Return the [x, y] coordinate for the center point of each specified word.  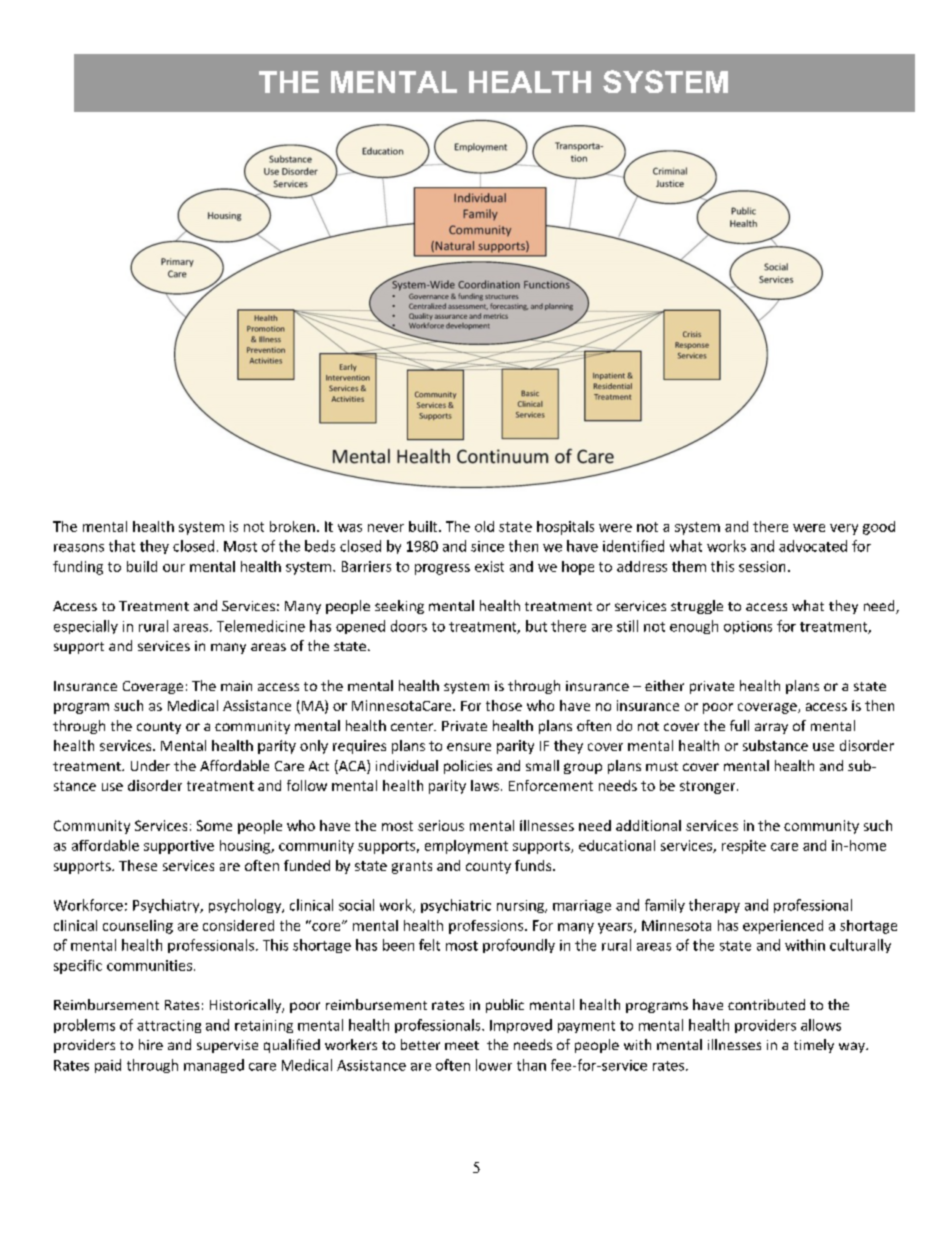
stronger [709, 787]
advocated [813, 546]
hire [151, 1044]
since [487, 546]
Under [150, 765]
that [122, 546]
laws [485, 785]
